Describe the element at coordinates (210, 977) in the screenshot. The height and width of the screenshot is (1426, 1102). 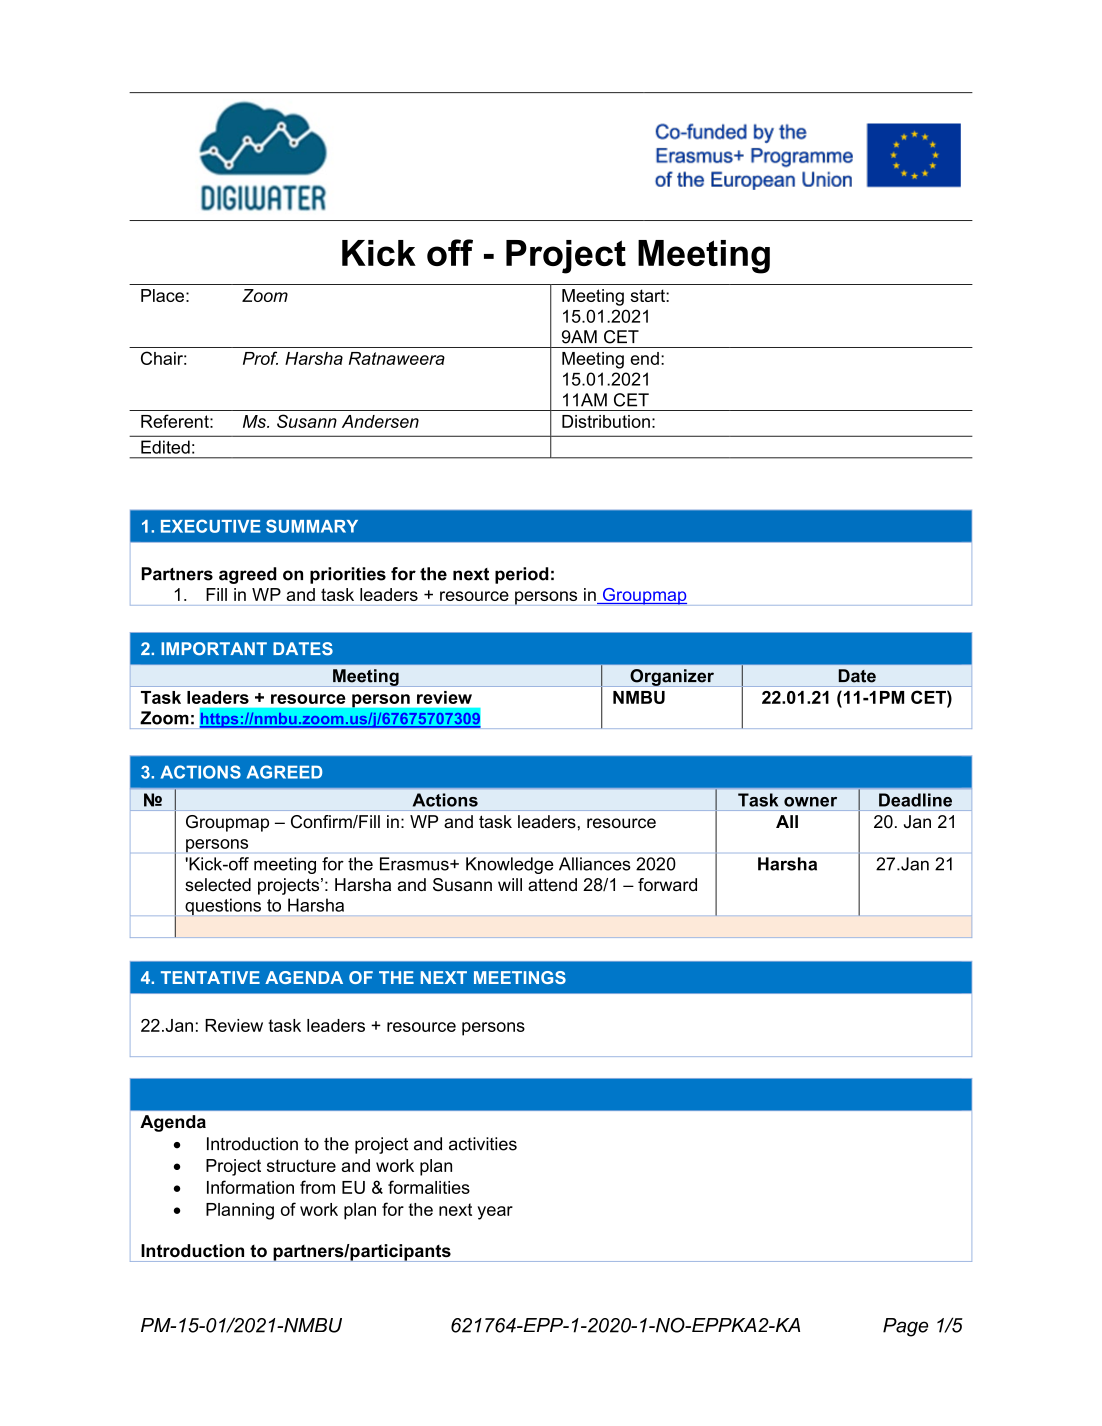
I see `TENTATIVE` at that location.
